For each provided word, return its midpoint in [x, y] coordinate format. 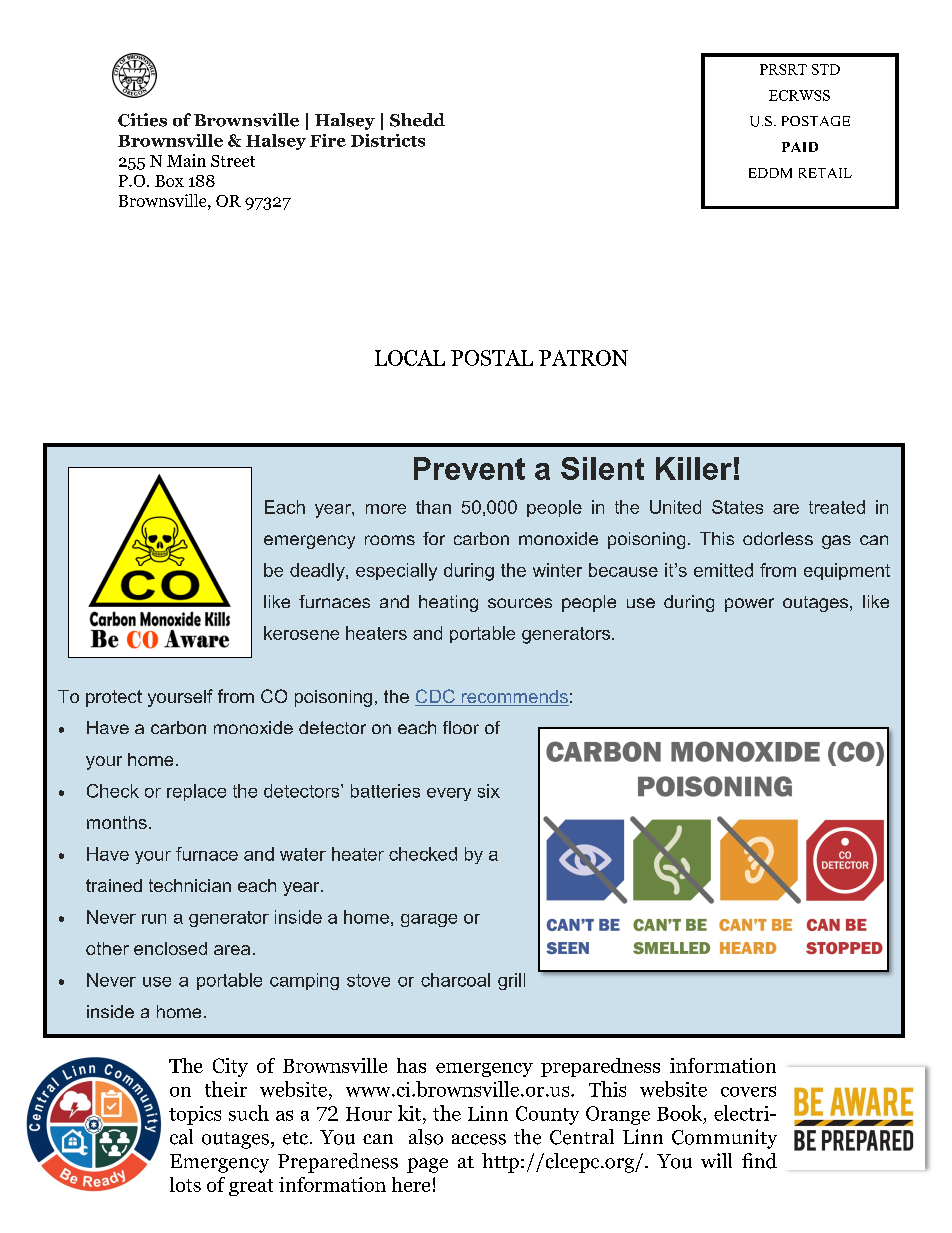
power [749, 605]
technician [190, 885]
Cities [142, 120]
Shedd [417, 120]
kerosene [301, 633]
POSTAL [492, 358]
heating [448, 603]
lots [185, 1184]
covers [748, 1091]
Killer [694, 468]
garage [429, 920]
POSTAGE [816, 121]
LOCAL [410, 358]
